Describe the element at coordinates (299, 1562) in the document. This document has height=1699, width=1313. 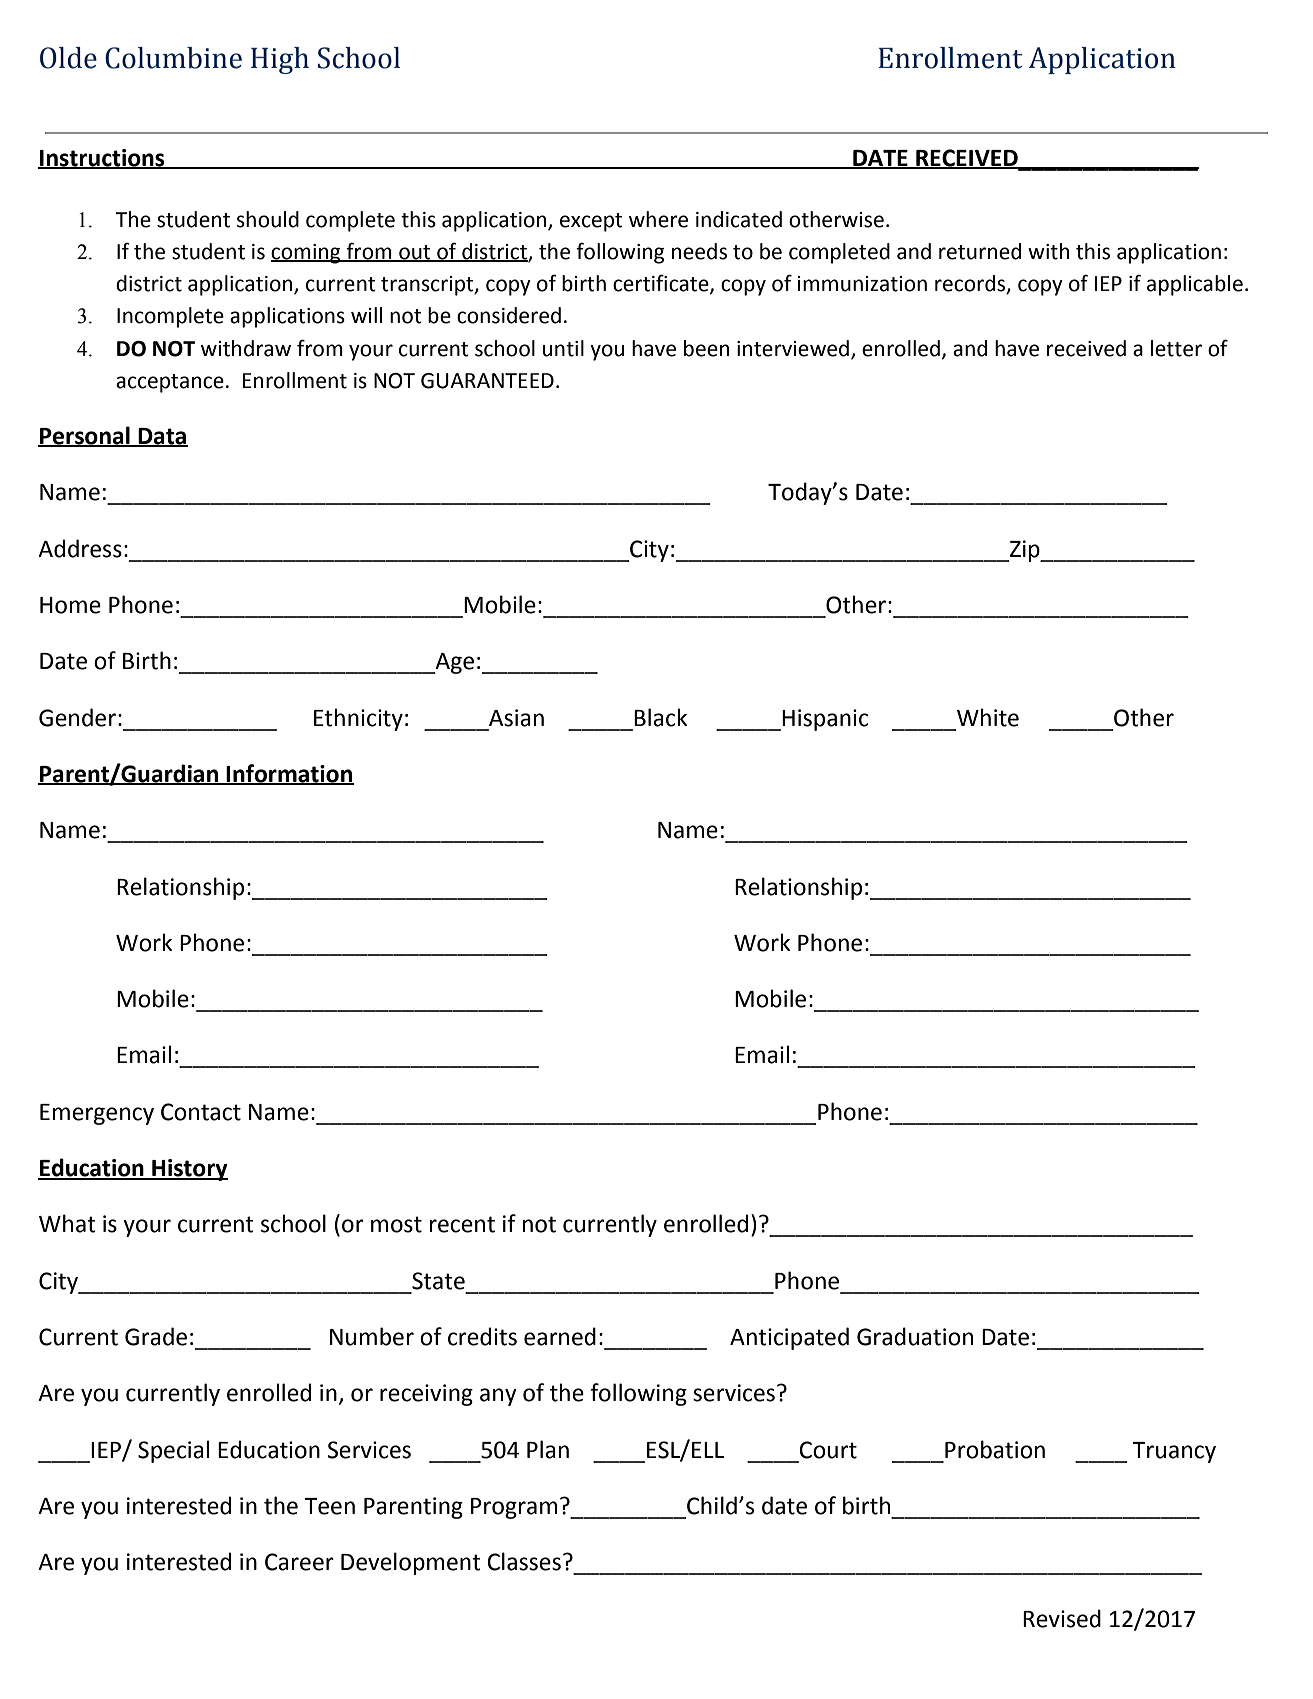
I see `Career` at that location.
